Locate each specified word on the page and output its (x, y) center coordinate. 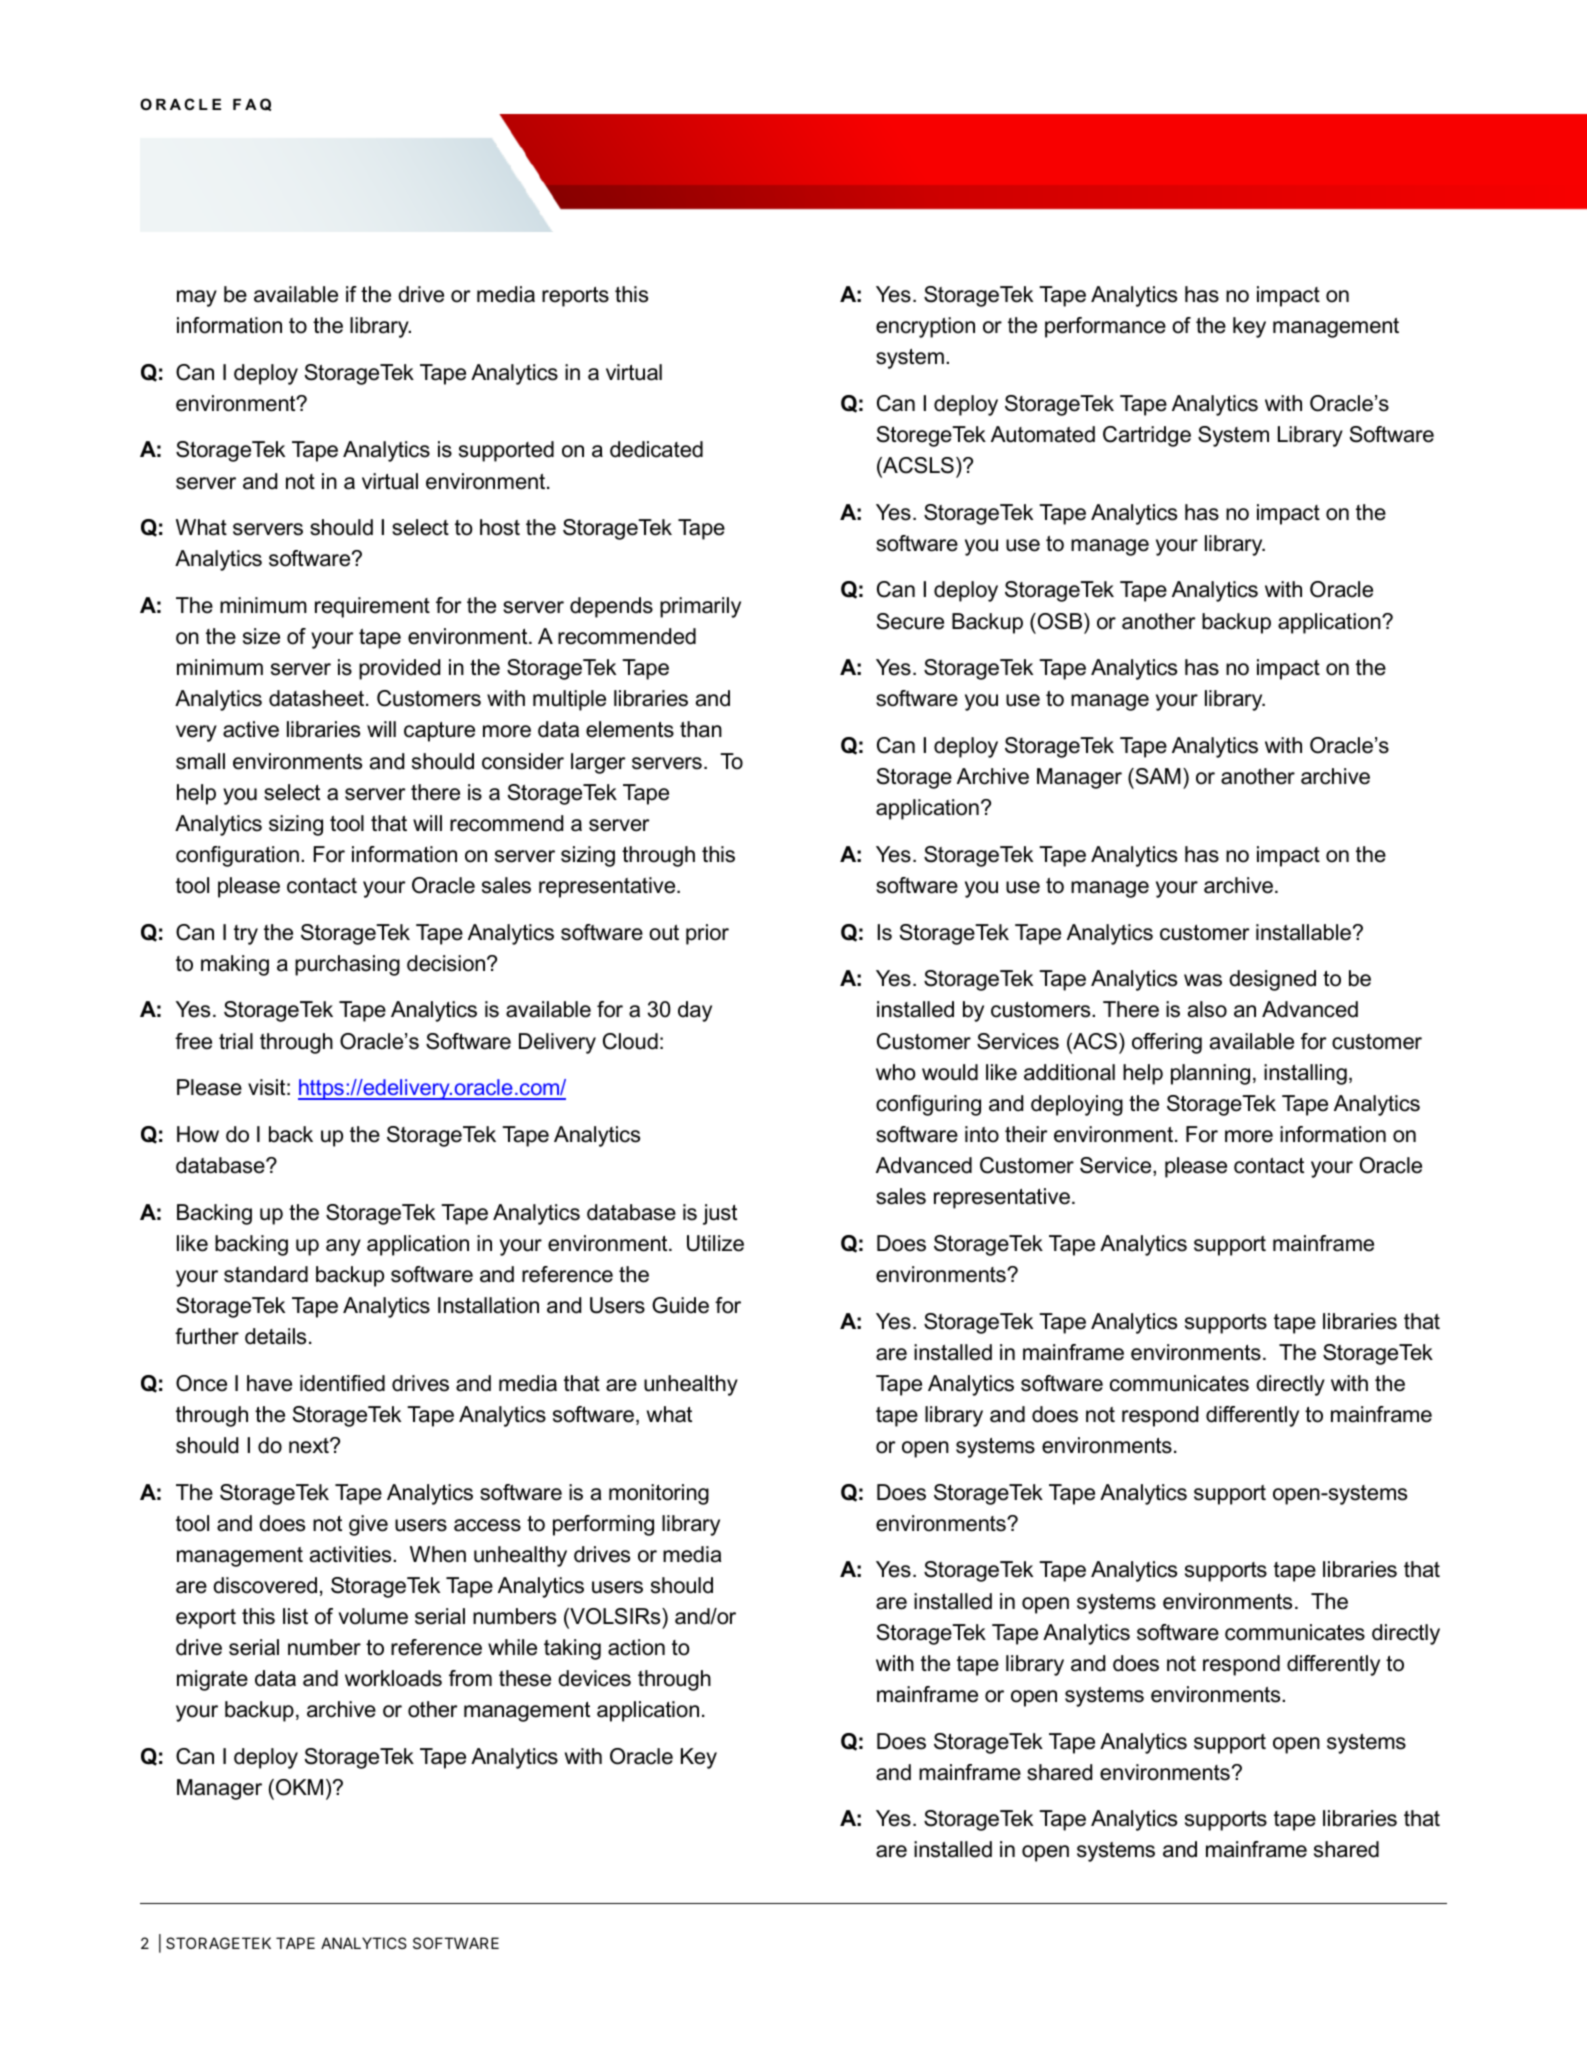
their (1026, 1134)
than (701, 729)
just (720, 1214)
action (636, 1647)
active (251, 729)
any (343, 1247)
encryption (925, 327)
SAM (1157, 776)
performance (1105, 327)
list (295, 1616)
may (197, 298)
